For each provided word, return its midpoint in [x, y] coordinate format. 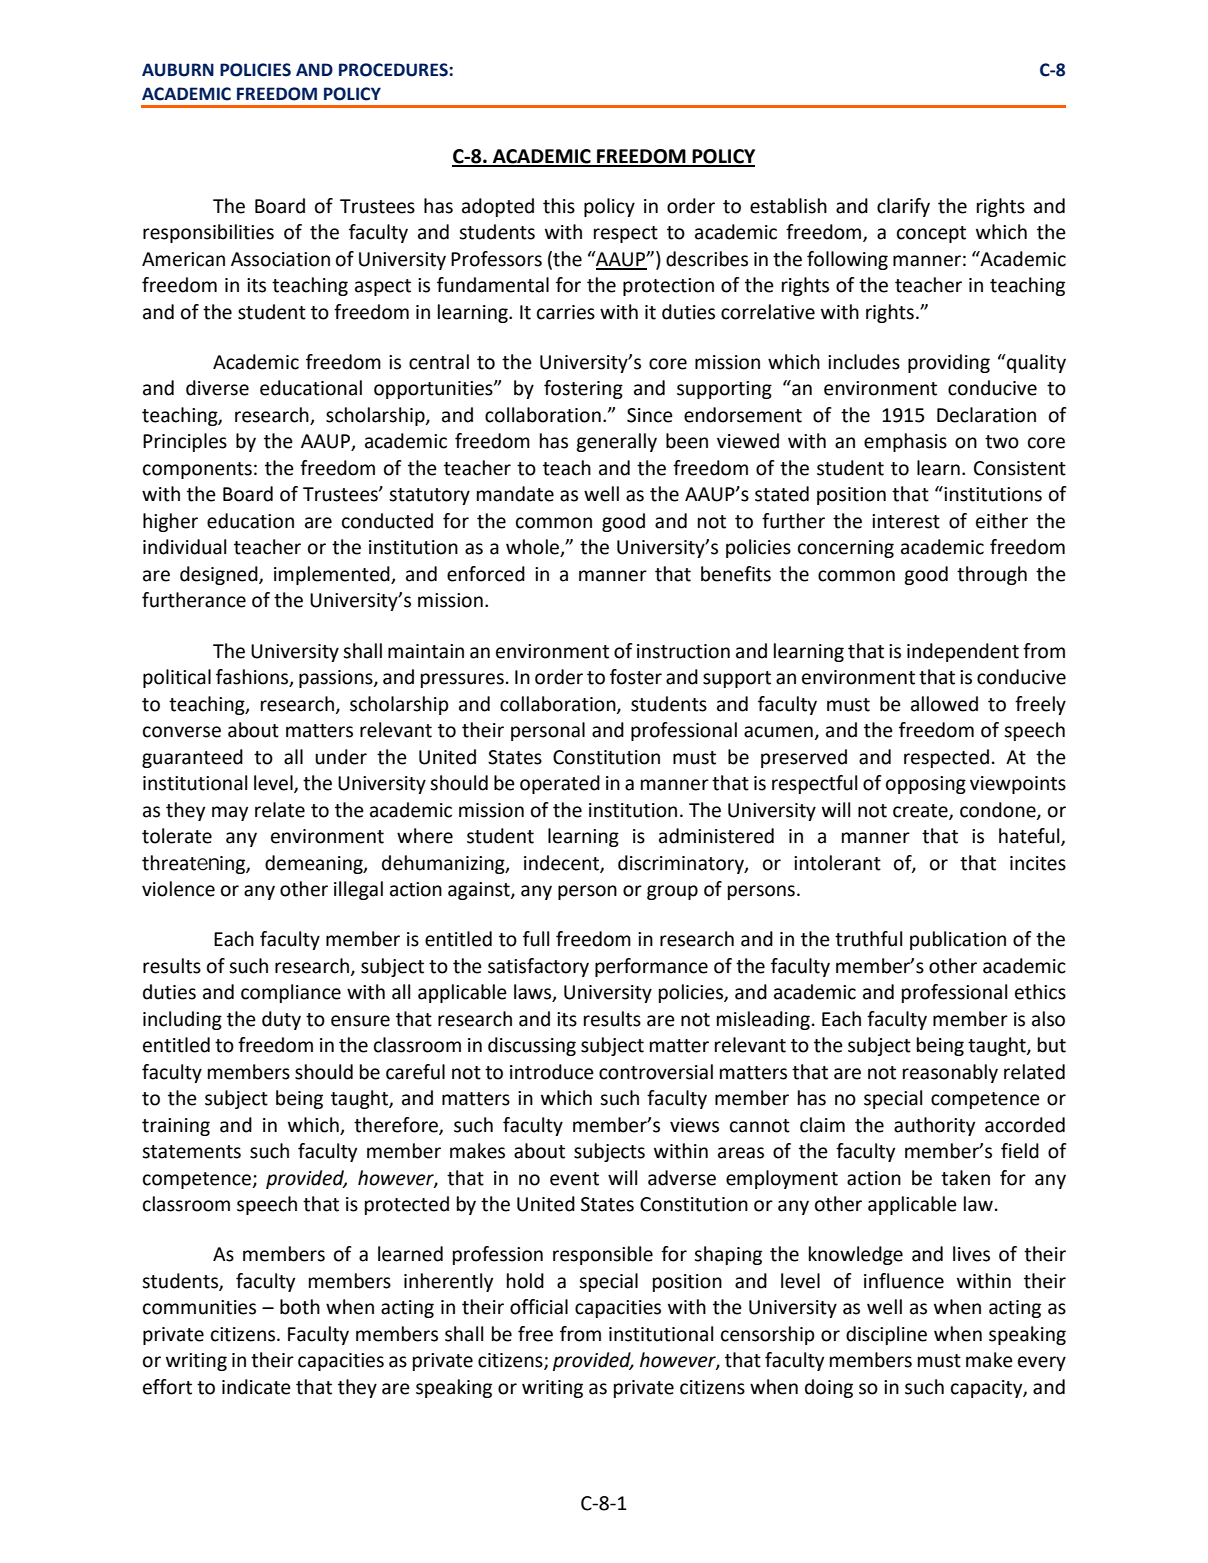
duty [281, 1020]
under [341, 757]
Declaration [986, 415]
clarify [903, 207]
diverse [217, 388]
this [559, 206]
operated [560, 784]
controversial [656, 1072]
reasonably [950, 1073]
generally [616, 442]
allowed [944, 704]
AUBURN [178, 70]
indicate [256, 1387]
